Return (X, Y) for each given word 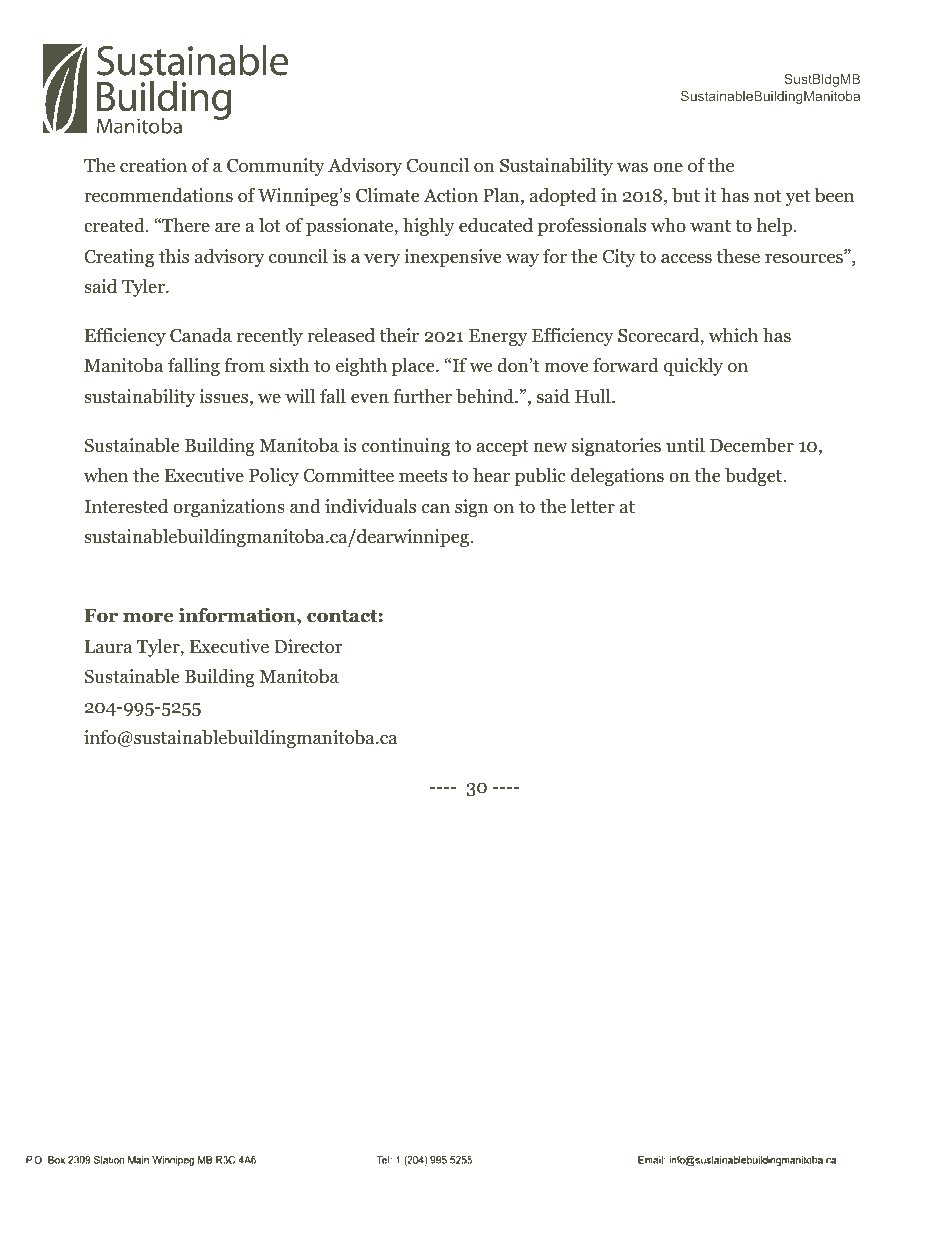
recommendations (158, 195)
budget (754, 477)
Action (451, 195)
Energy (498, 337)
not (767, 196)
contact (342, 616)
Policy (274, 477)
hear (491, 475)
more (148, 617)
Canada (201, 335)
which (733, 335)
